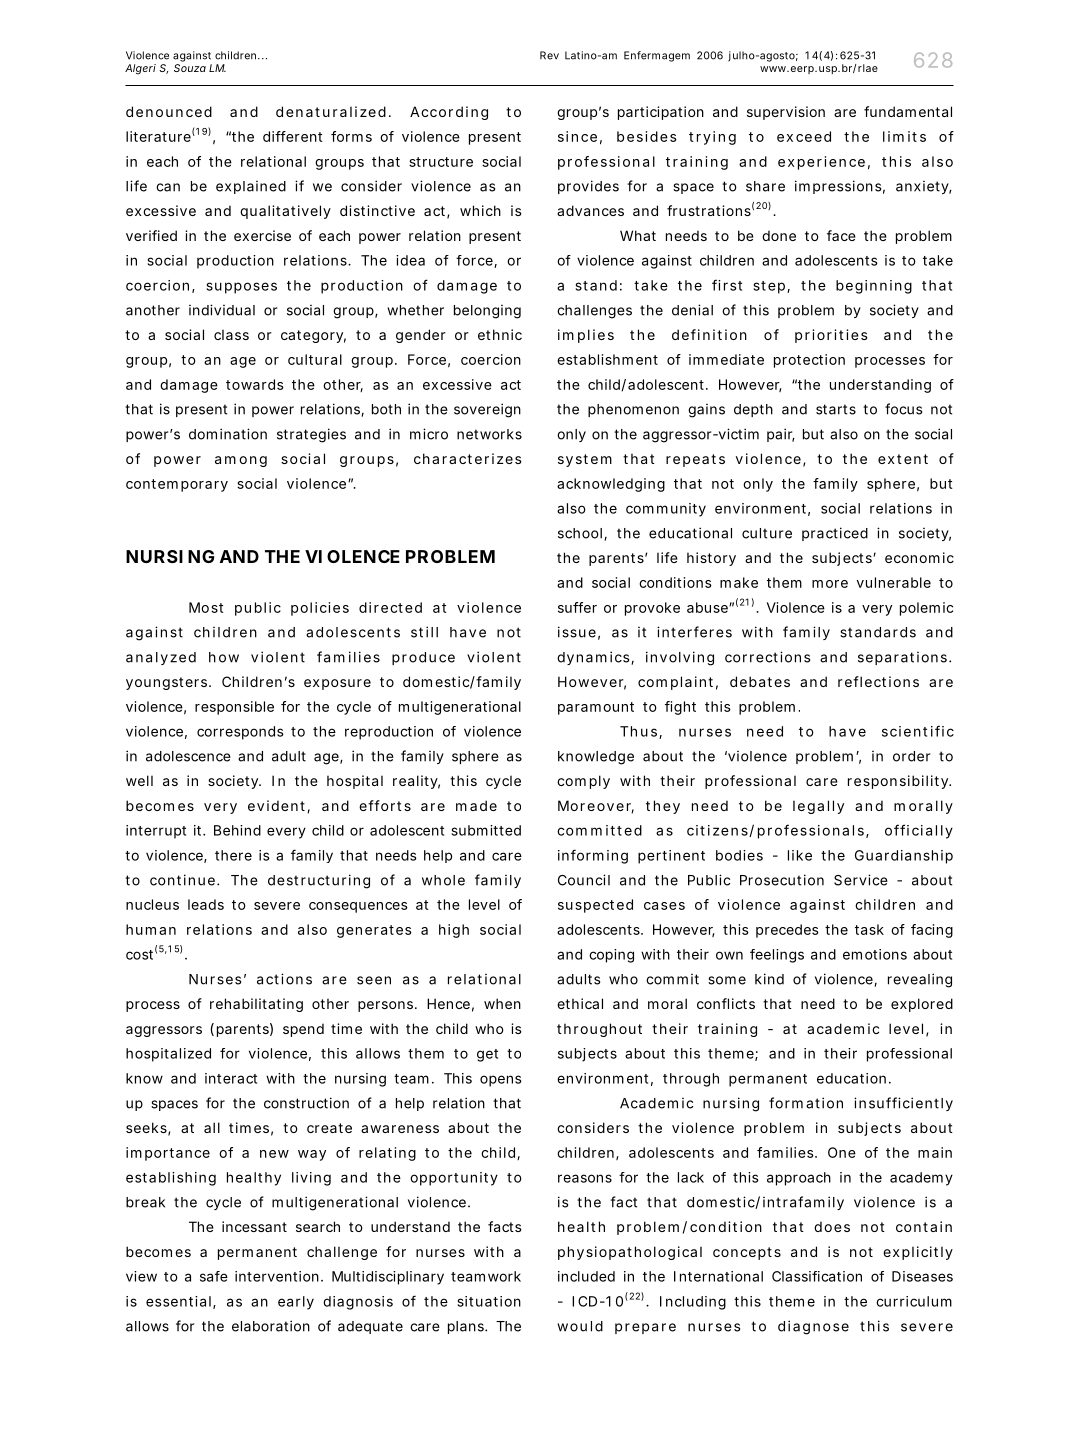  What do you see at coordinates (861, 880) in the screenshot?
I see `Service` at bounding box center [861, 880].
